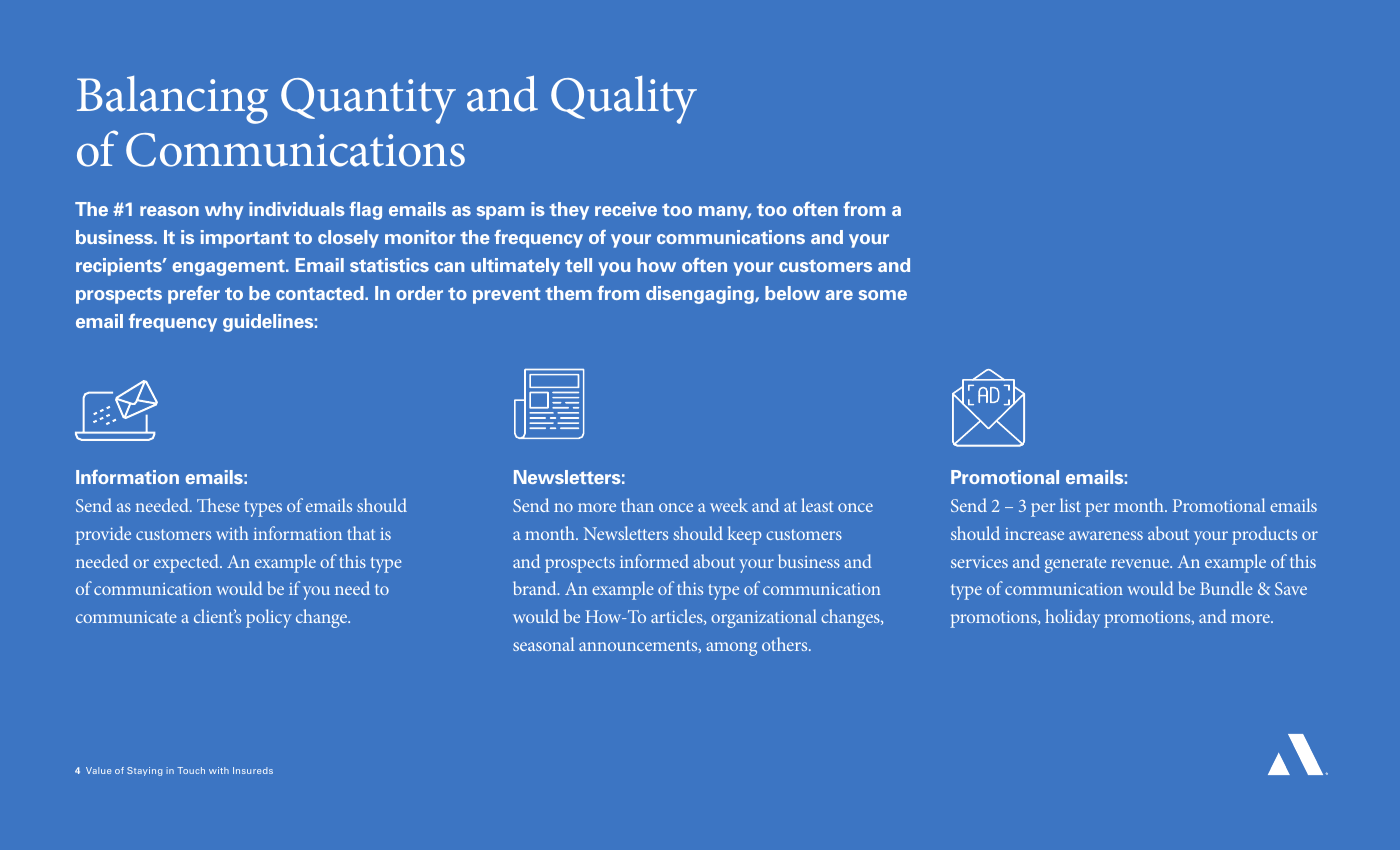 Image resolution: width=1400 pixels, height=850 pixels. What do you see at coordinates (732, 649) in the screenshot?
I see `among` at bounding box center [732, 649].
